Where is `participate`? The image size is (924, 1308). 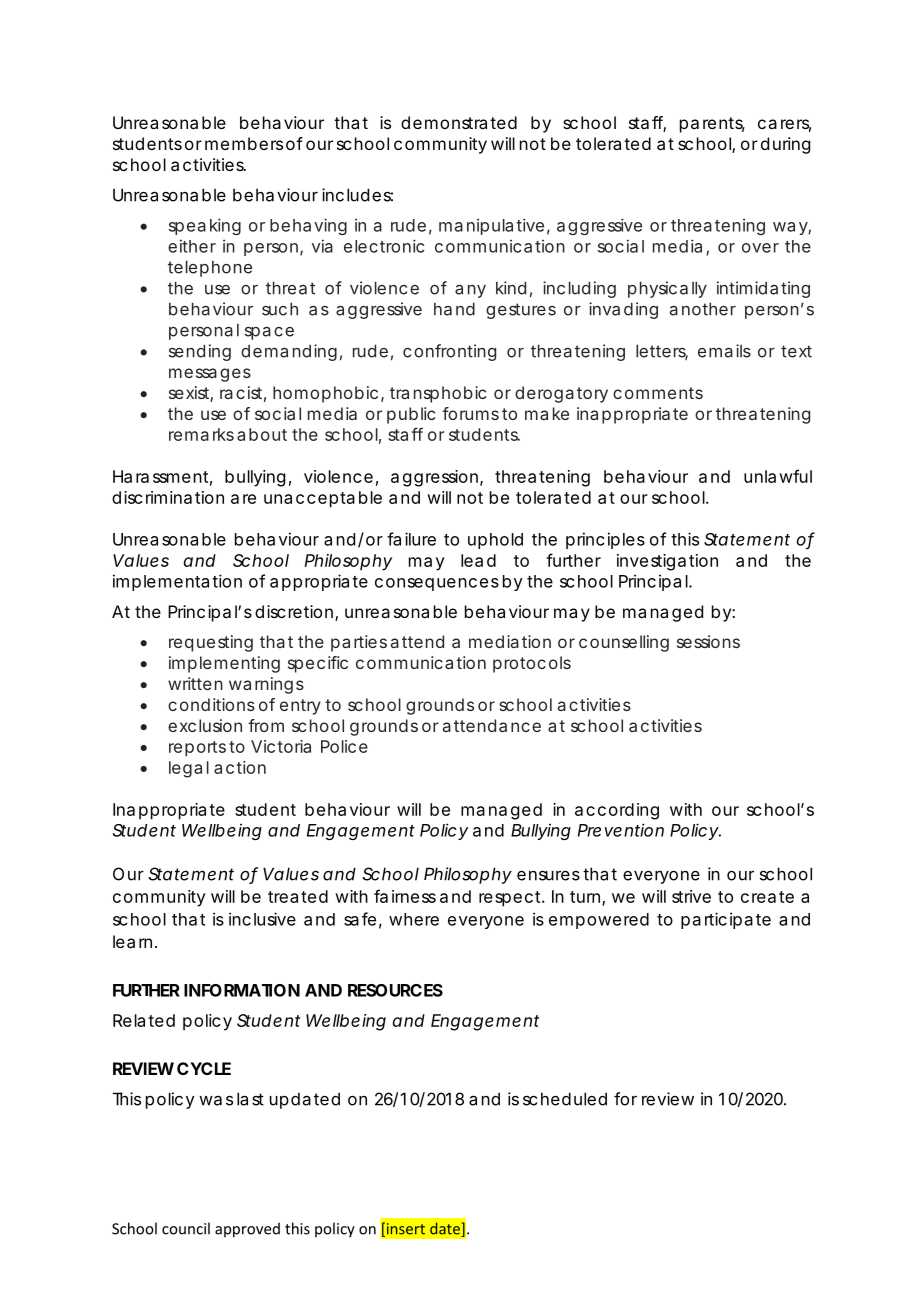
participate is located at coordinates (726, 920).
